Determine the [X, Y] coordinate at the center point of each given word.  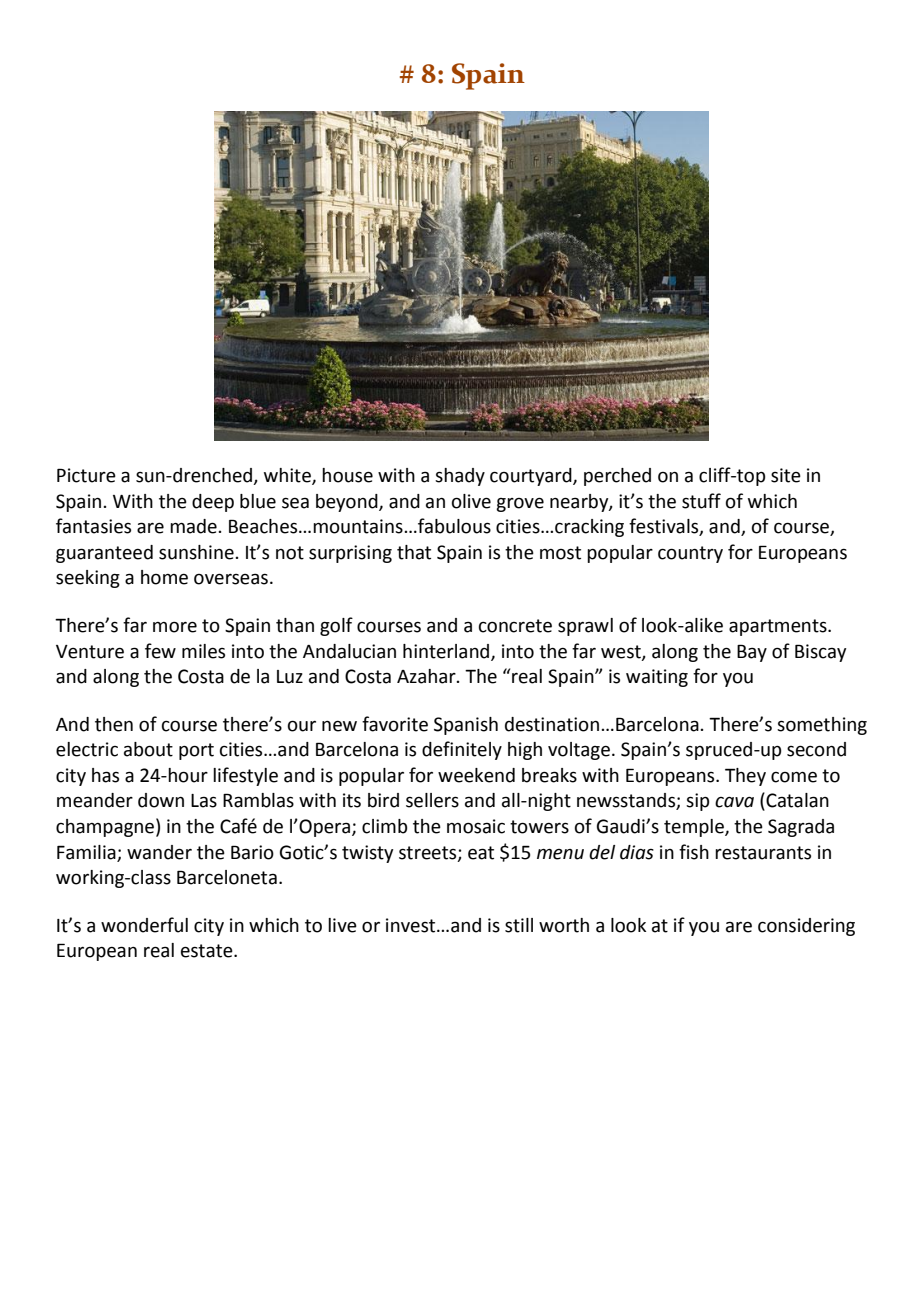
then [114, 724]
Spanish [466, 726]
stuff [701, 501]
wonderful [144, 925]
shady [460, 477]
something [822, 726]
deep [213, 503]
